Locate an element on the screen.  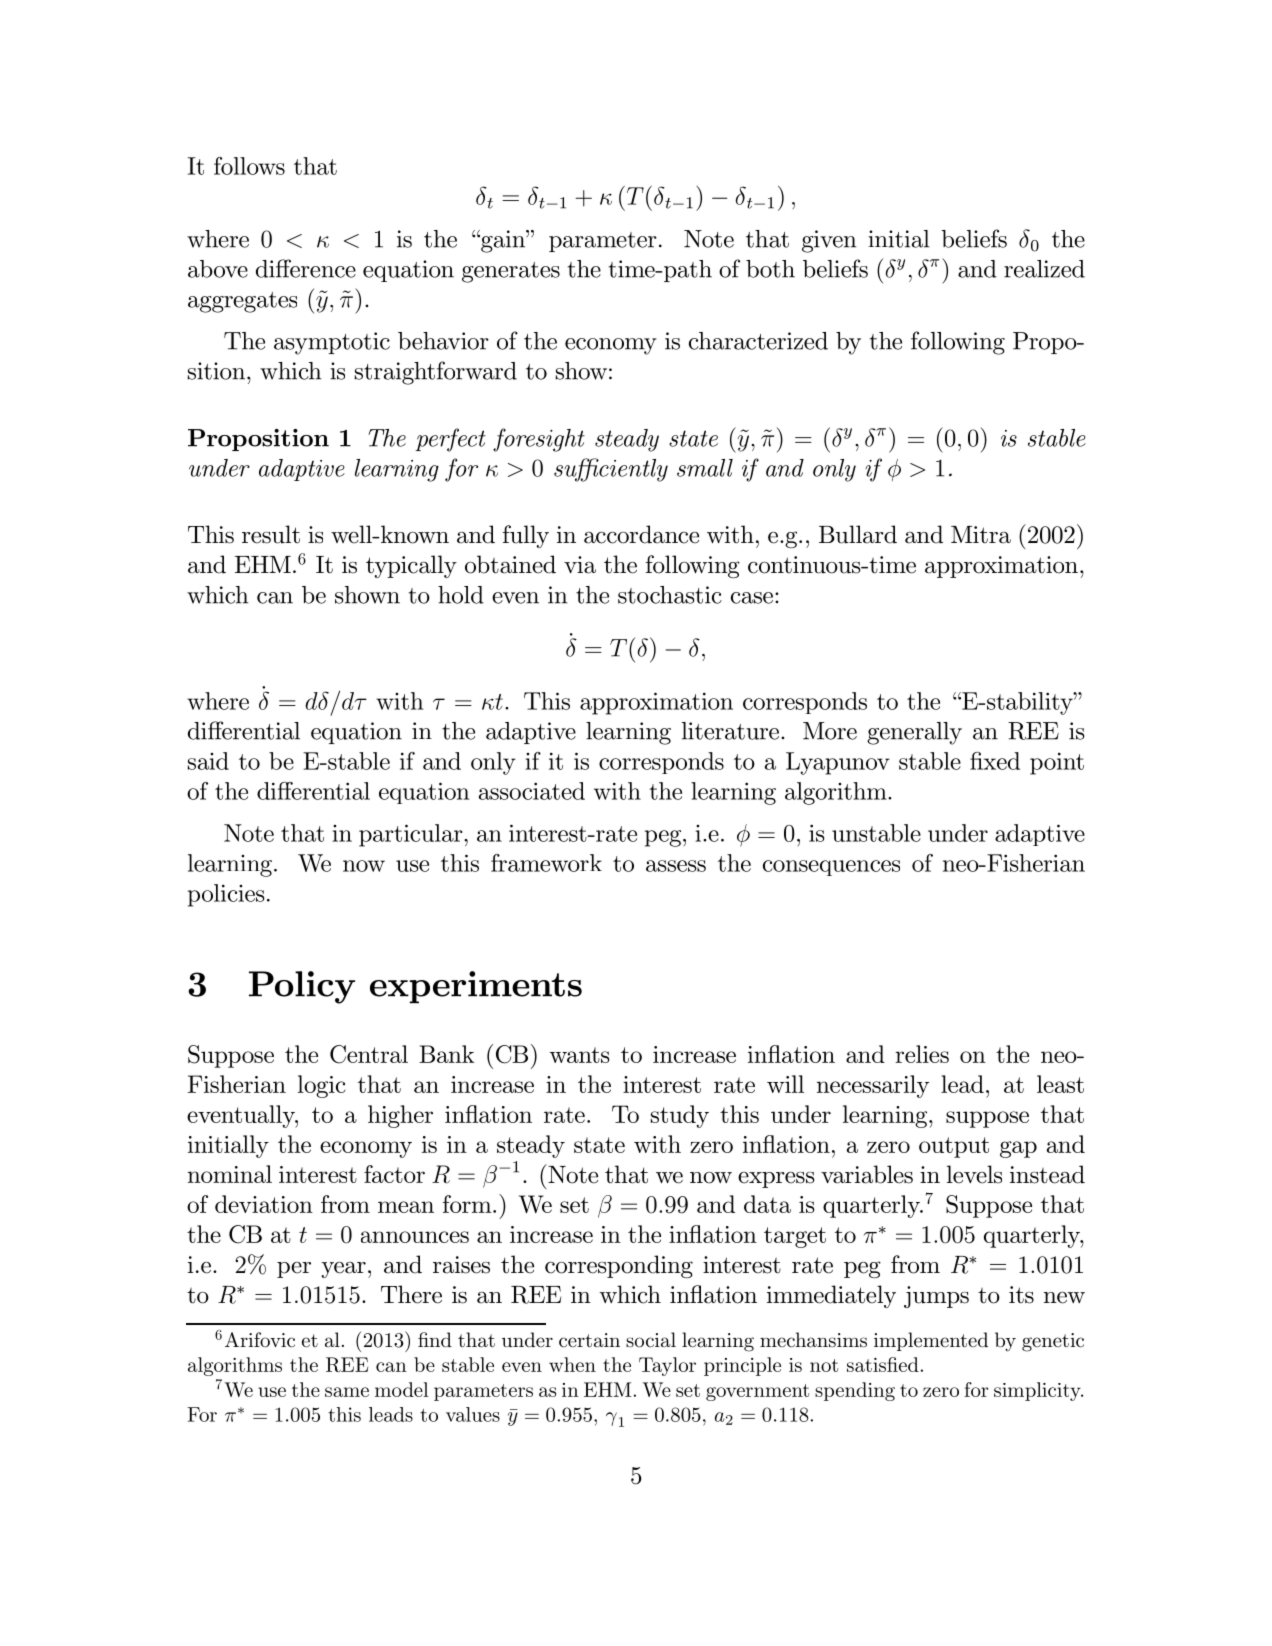
Mitra is located at coordinates (981, 535).
